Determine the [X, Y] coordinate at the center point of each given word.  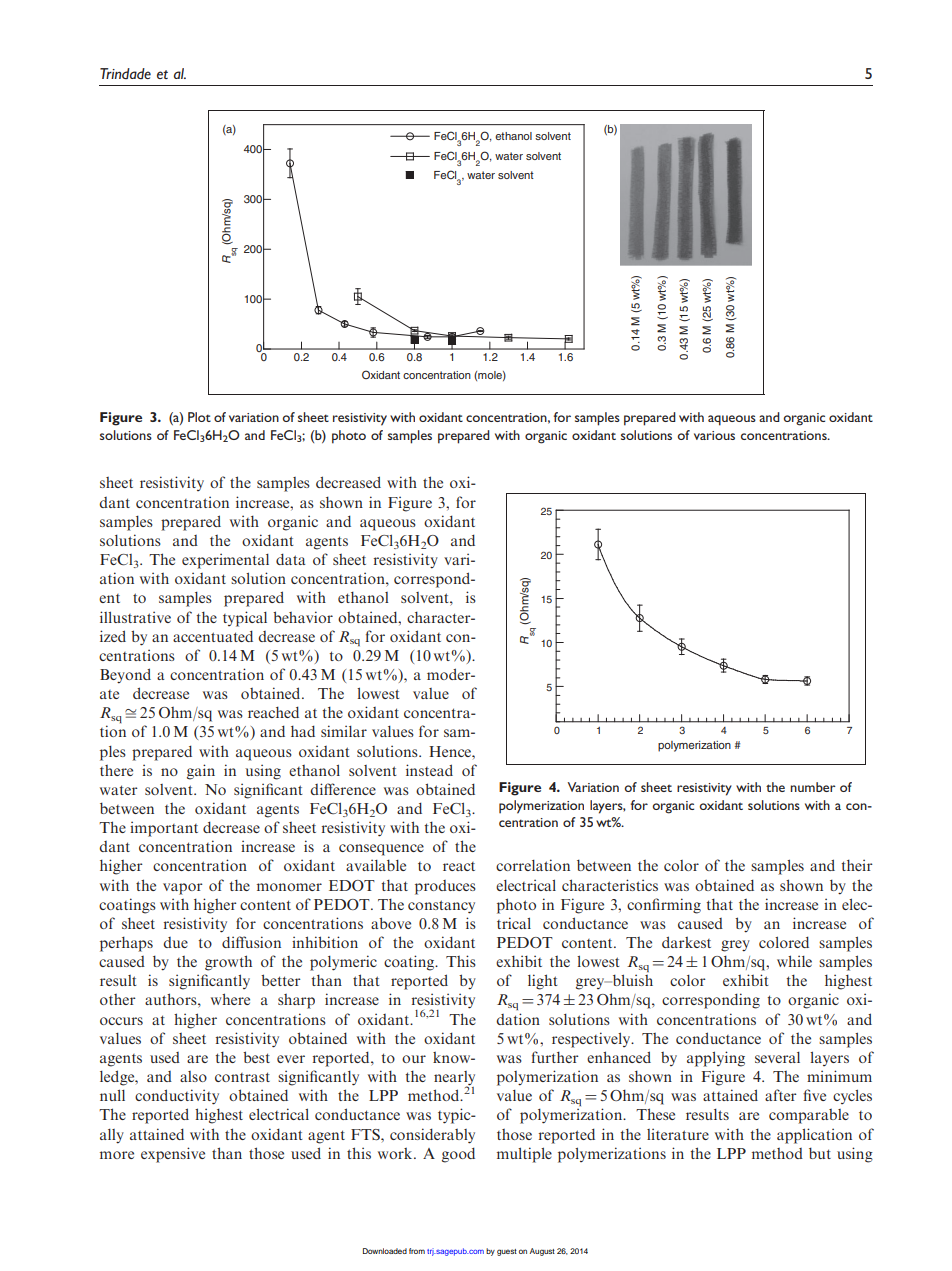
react [459, 866]
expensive [173, 1155]
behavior [303, 617]
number [813, 787]
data [291, 559]
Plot [199, 417]
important [164, 829]
